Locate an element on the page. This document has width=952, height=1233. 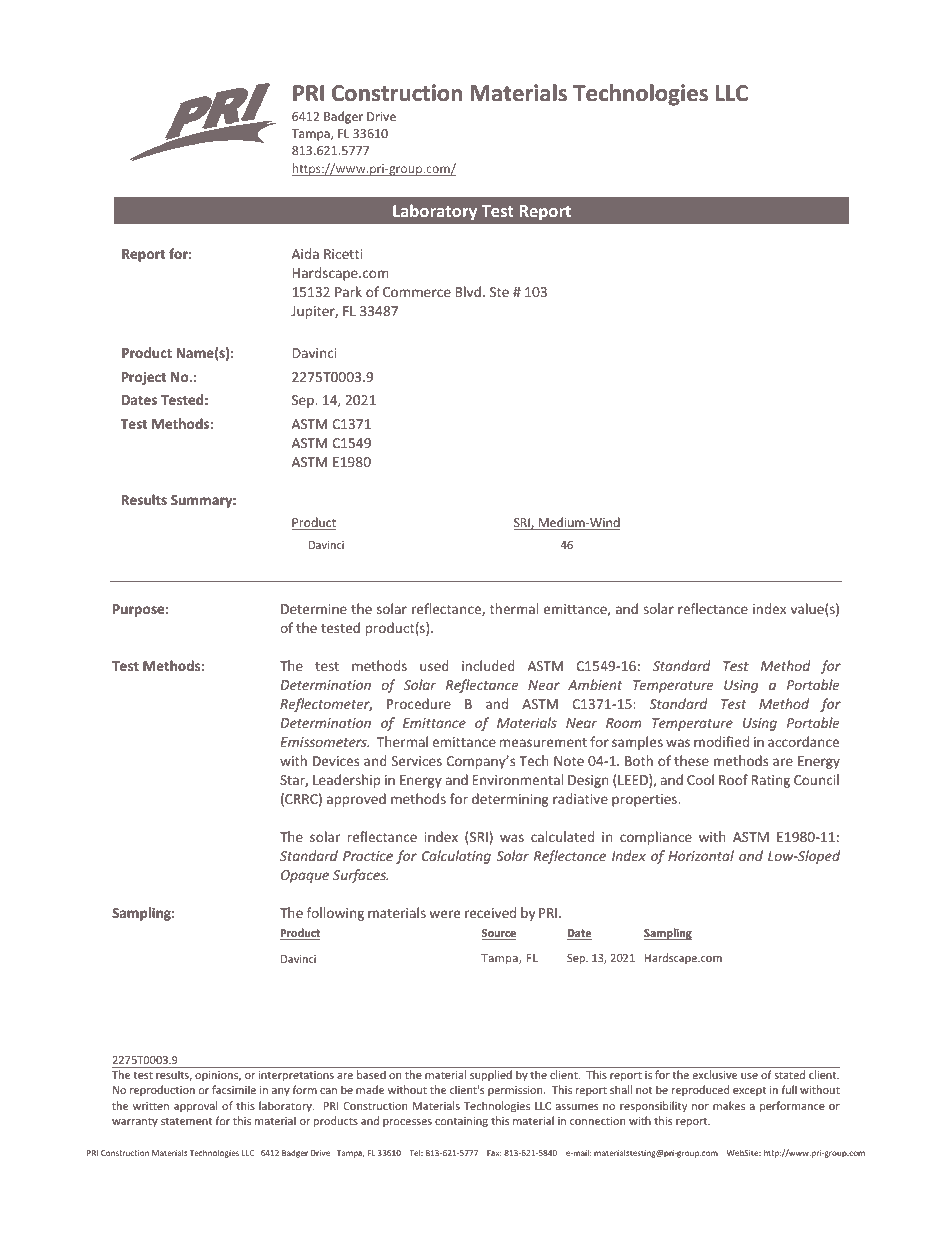
Aida is located at coordinates (305, 253).
